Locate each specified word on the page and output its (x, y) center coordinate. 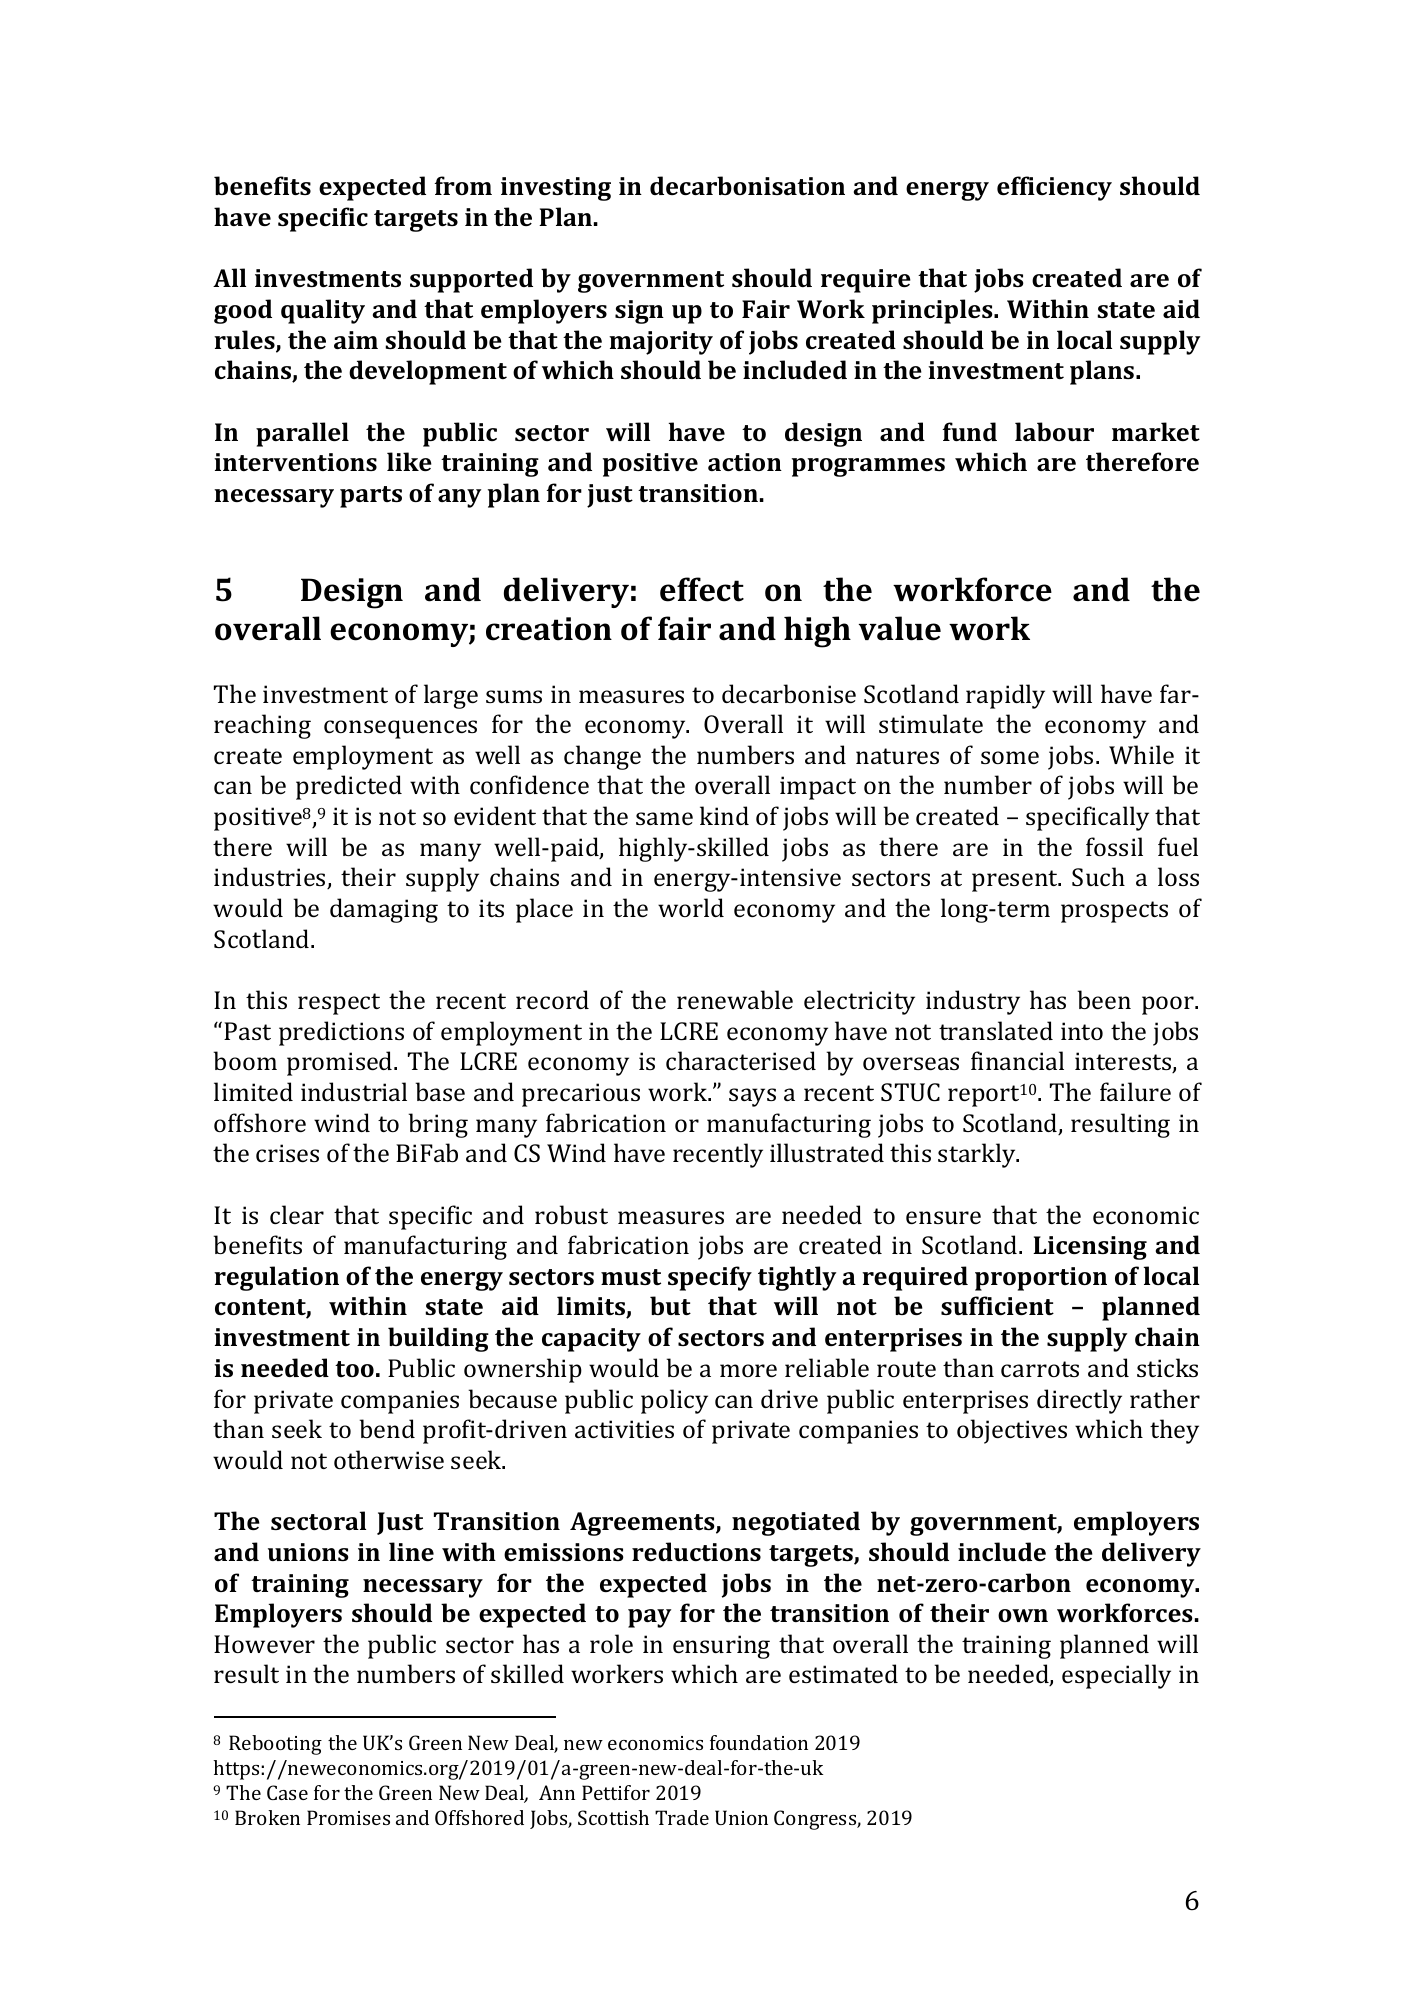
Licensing (1090, 1248)
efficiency (1054, 188)
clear (297, 1214)
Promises (348, 1817)
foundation (759, 1742)
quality (323, 311)
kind (724, 815)
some (1010, 757)
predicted (349, 787)
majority (661, 343)
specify (710, 1278)
